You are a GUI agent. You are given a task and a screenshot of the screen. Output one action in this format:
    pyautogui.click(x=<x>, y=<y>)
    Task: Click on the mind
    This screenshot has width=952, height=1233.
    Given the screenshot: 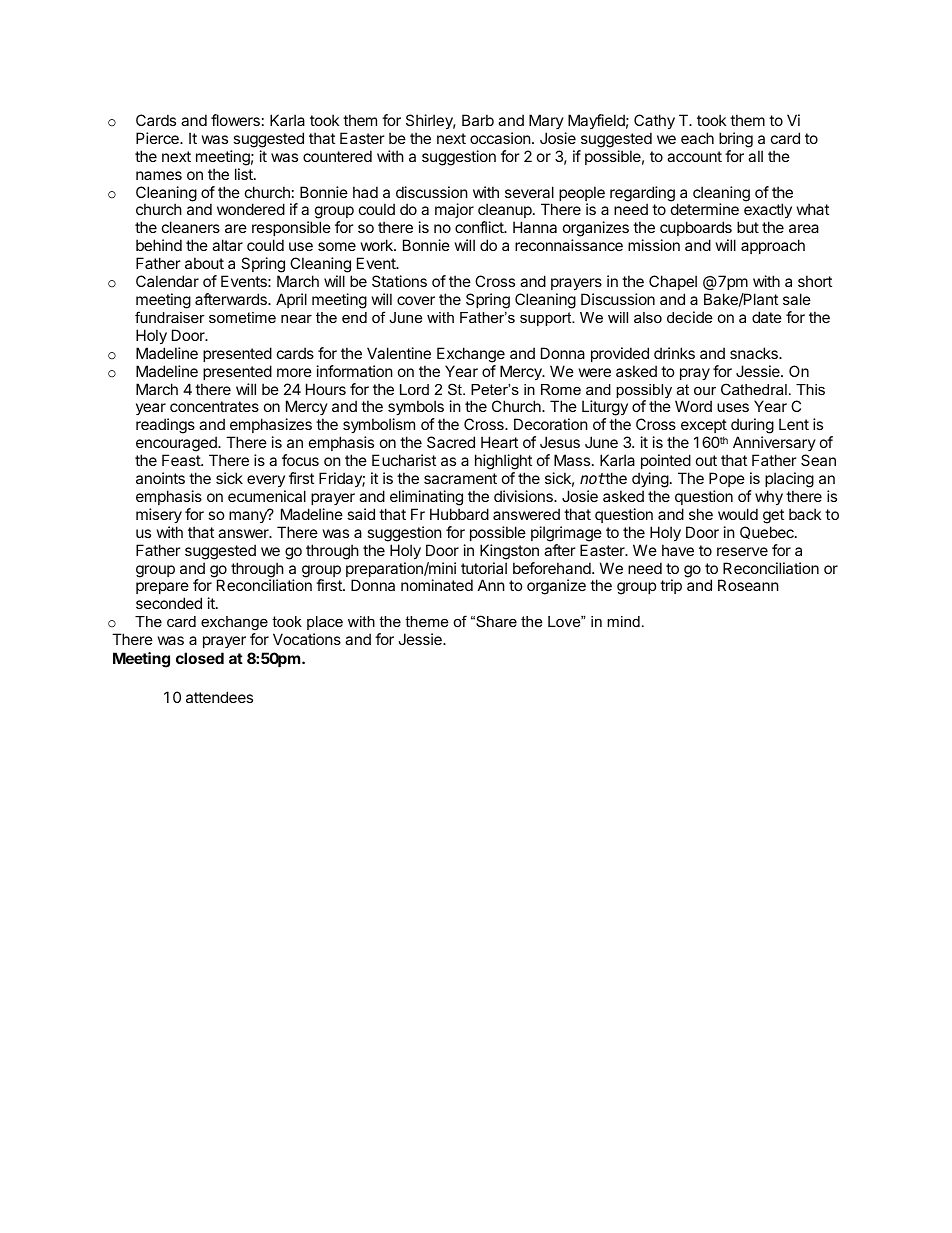 What is the action you would take?
    pyautogui.click(x=623, y=621)
